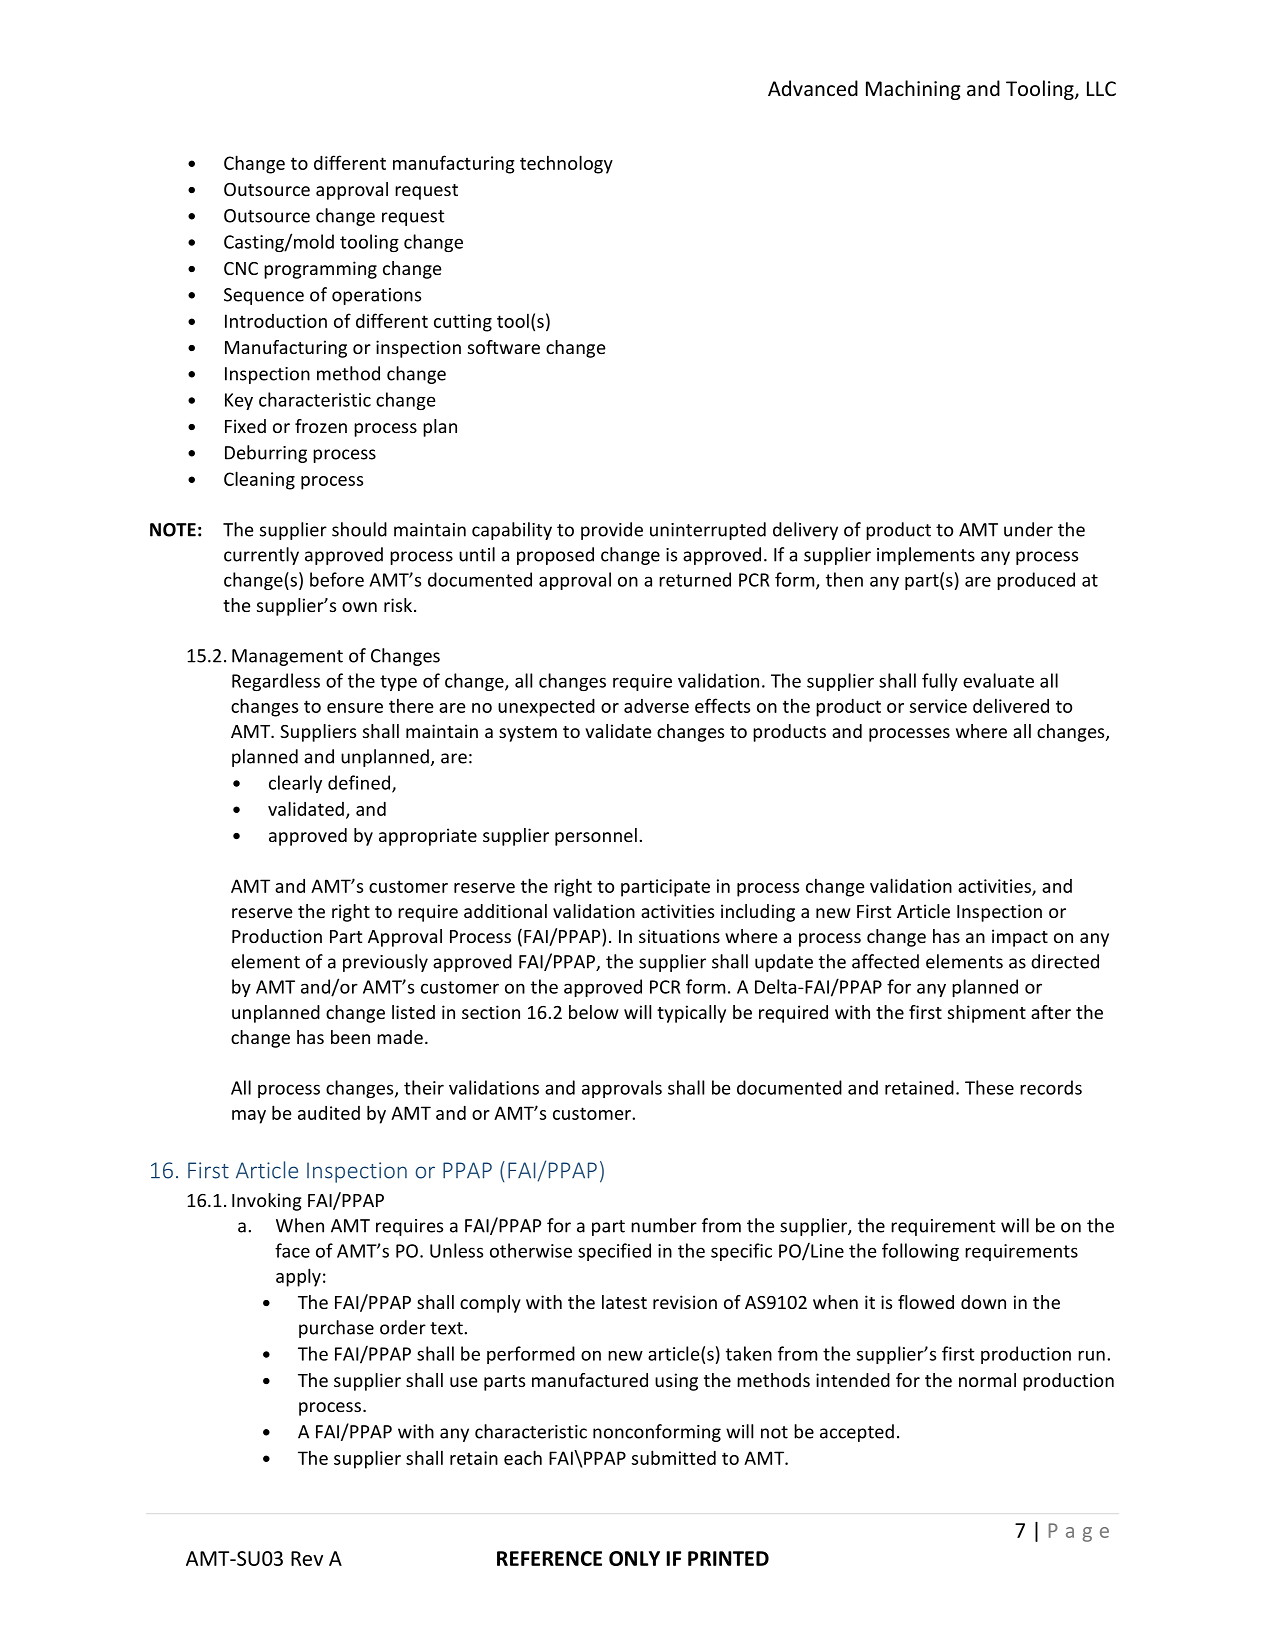  Describe the element at coordinates (857, 1433) in the screenshot. I see `accepted` at that location.
